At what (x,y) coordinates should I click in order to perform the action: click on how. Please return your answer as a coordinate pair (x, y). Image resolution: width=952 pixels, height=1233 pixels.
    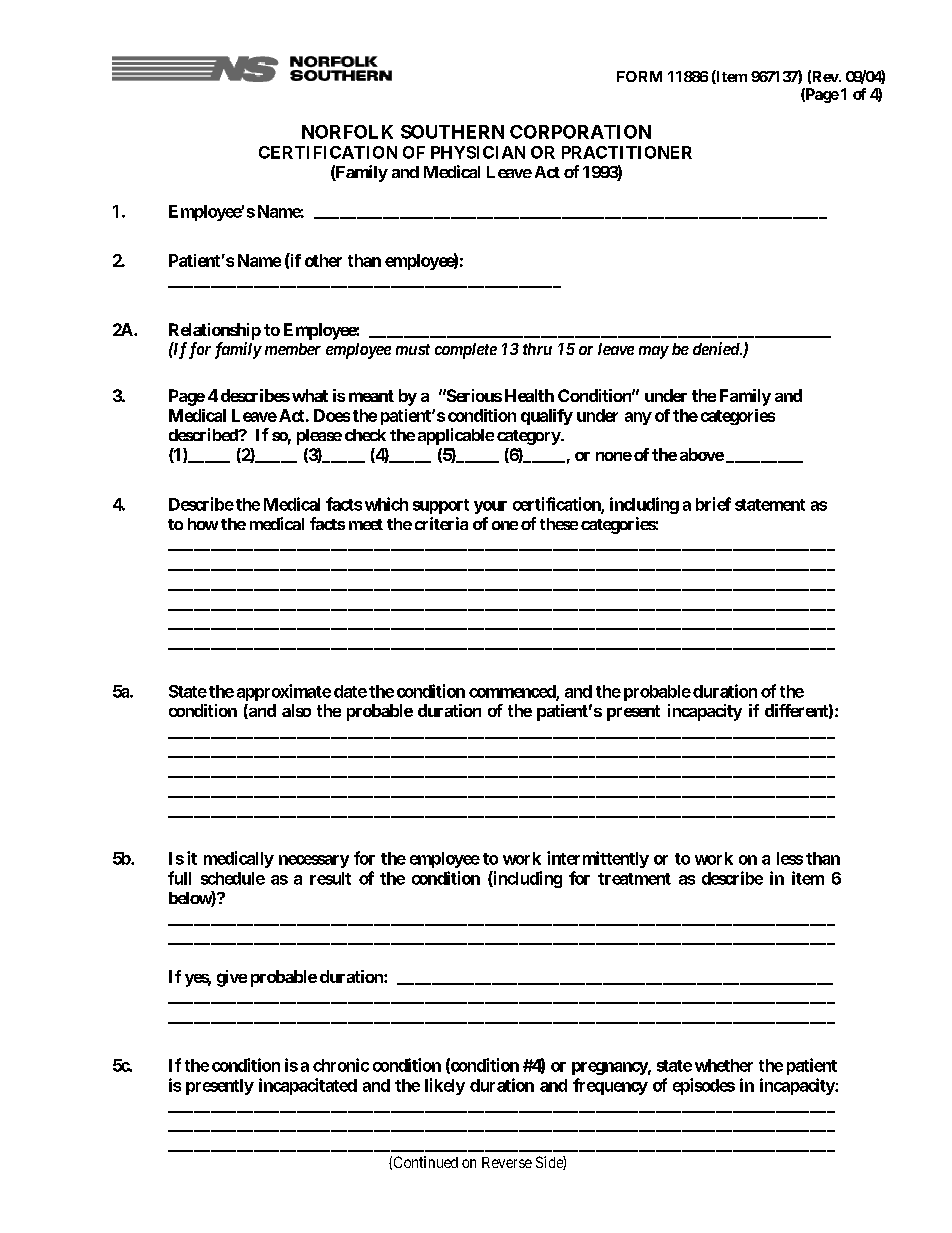
    Looking at the image, I should click on (203, 524).
